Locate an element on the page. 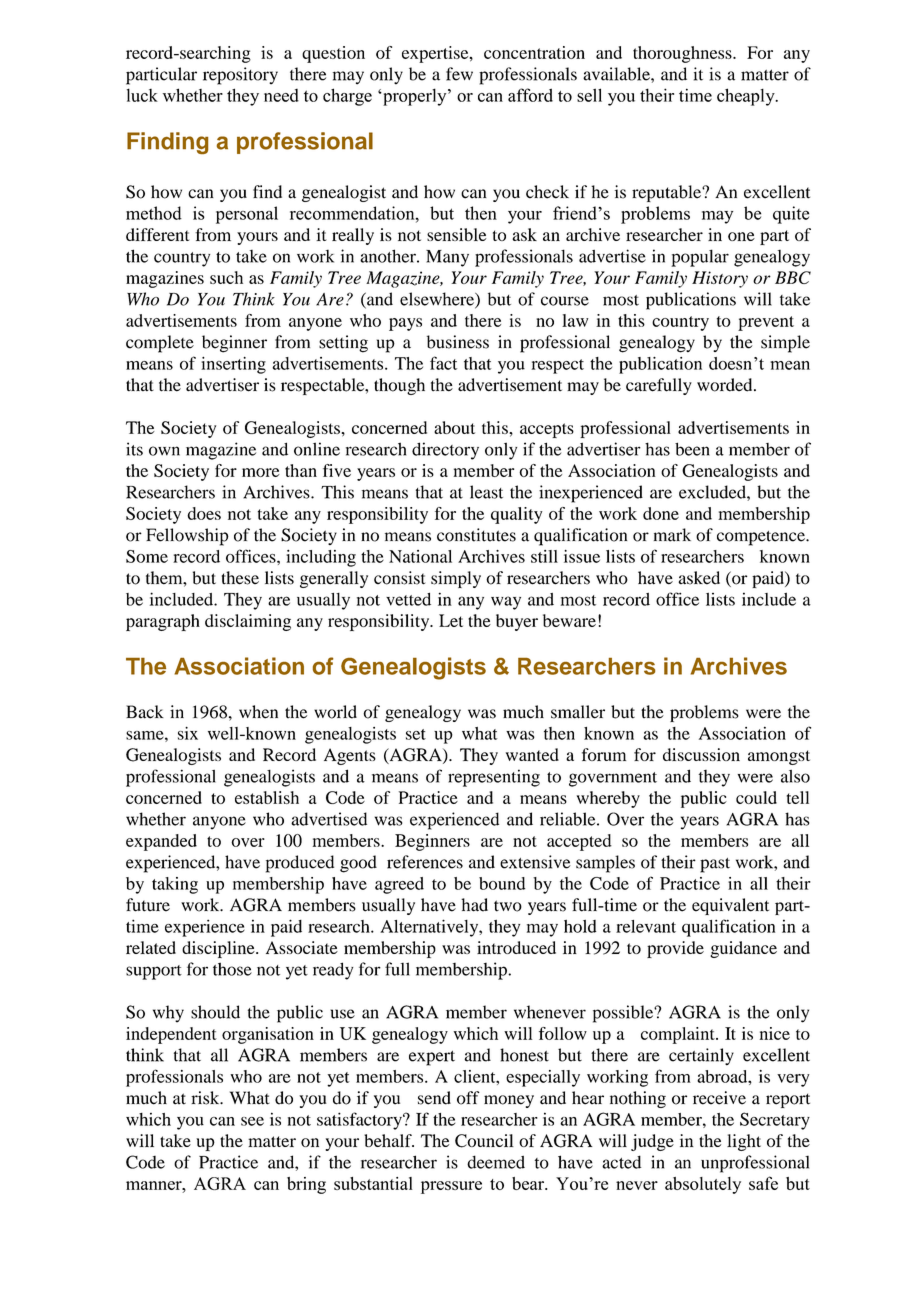  these is located at coordinates (240, 578).
